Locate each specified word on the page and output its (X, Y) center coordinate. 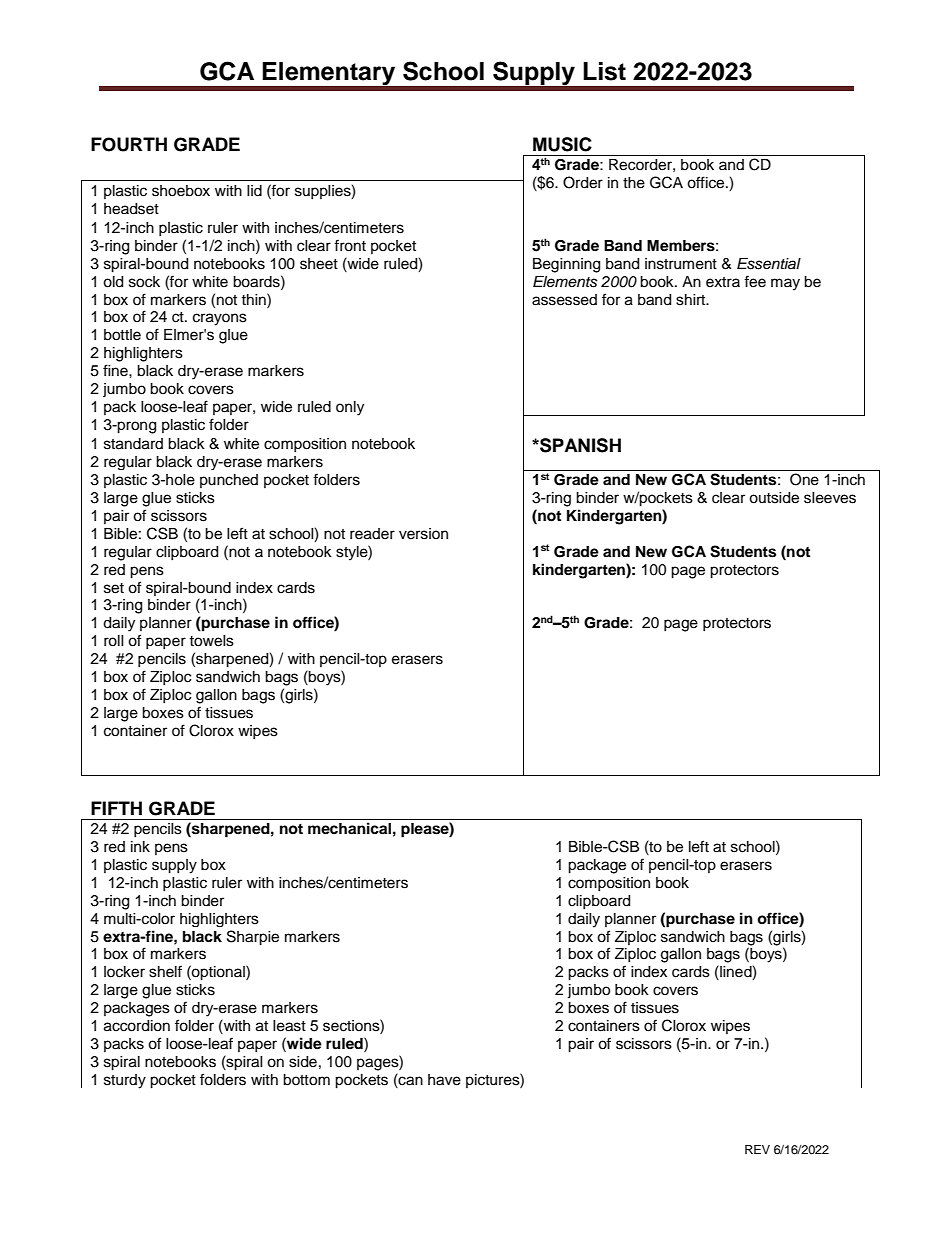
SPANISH (579, 445)
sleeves (830, 498)
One (804, 479)
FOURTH (129, 144)
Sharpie (253, 938)
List (604, 71)
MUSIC (562, 144)
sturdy (125, 1081)
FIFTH (116, 808)
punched (229, 481)
